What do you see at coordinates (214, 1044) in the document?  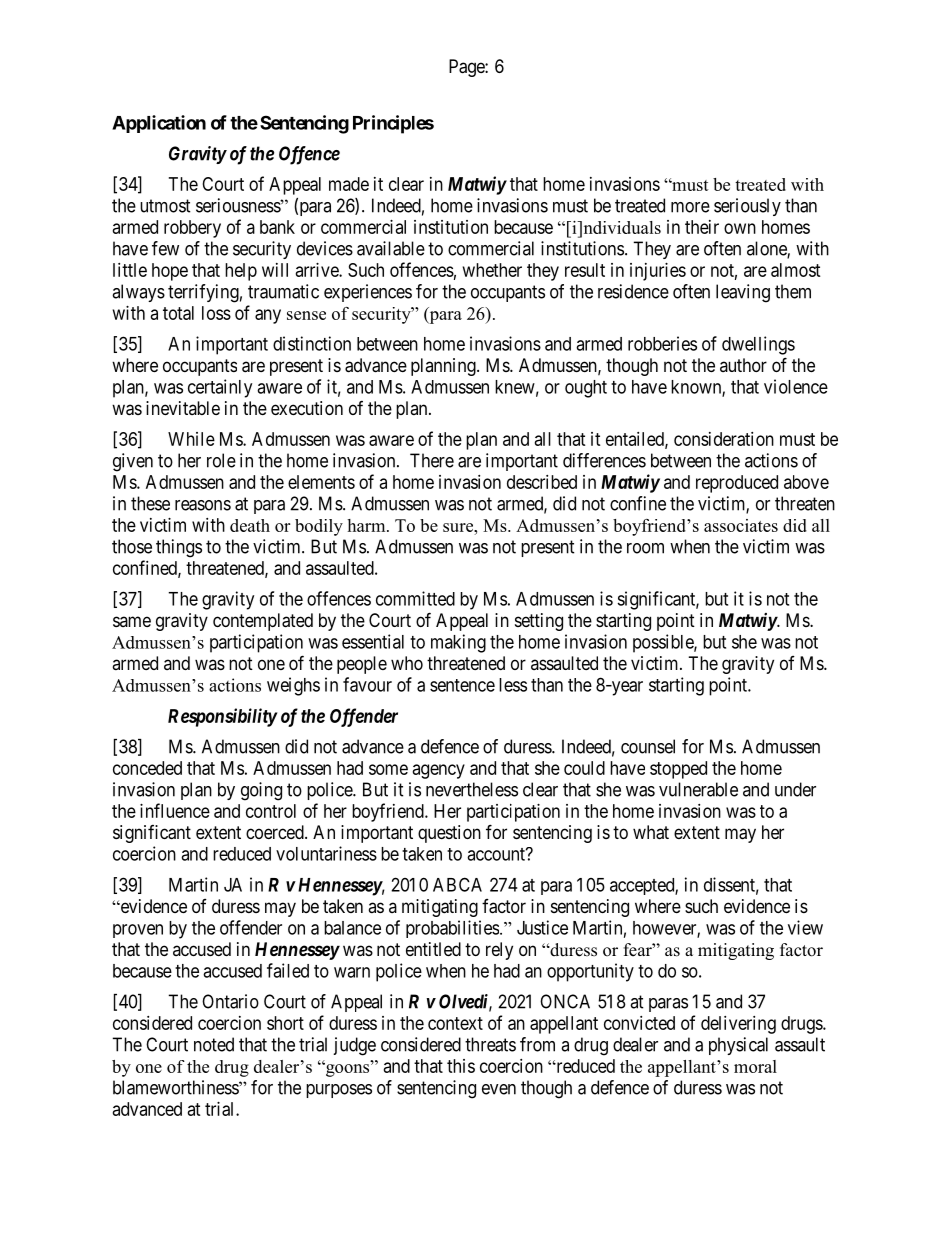 I see `noted` at bounding box center [214, 1044].
